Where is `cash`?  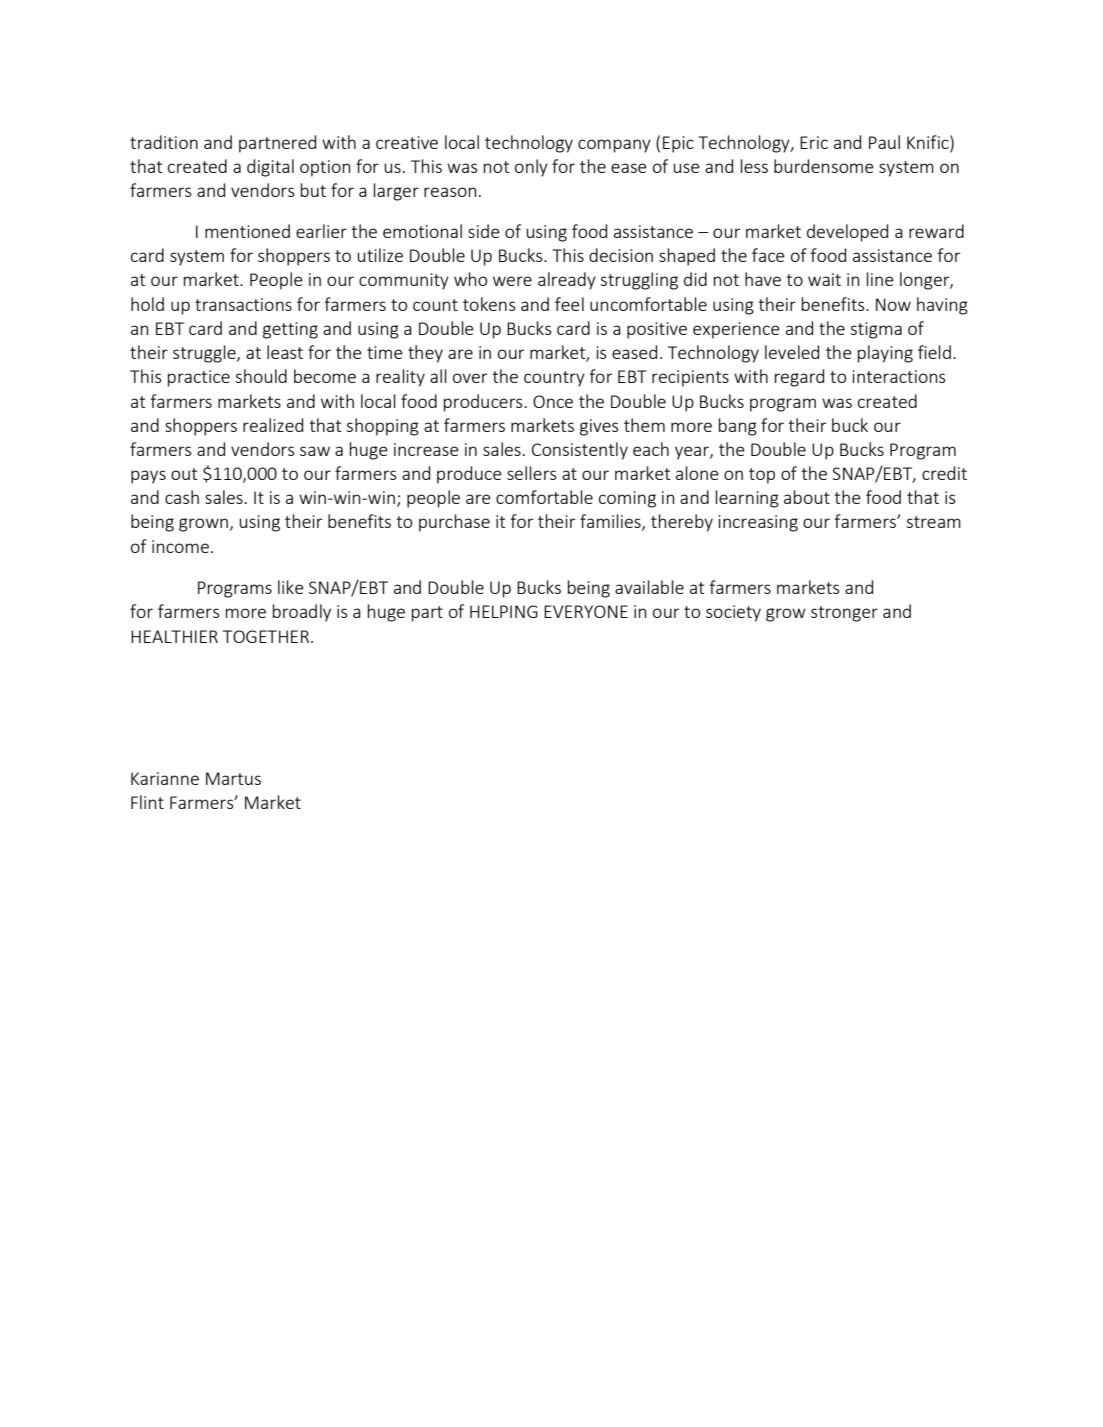
cash is located at coordinates (182, 497).
